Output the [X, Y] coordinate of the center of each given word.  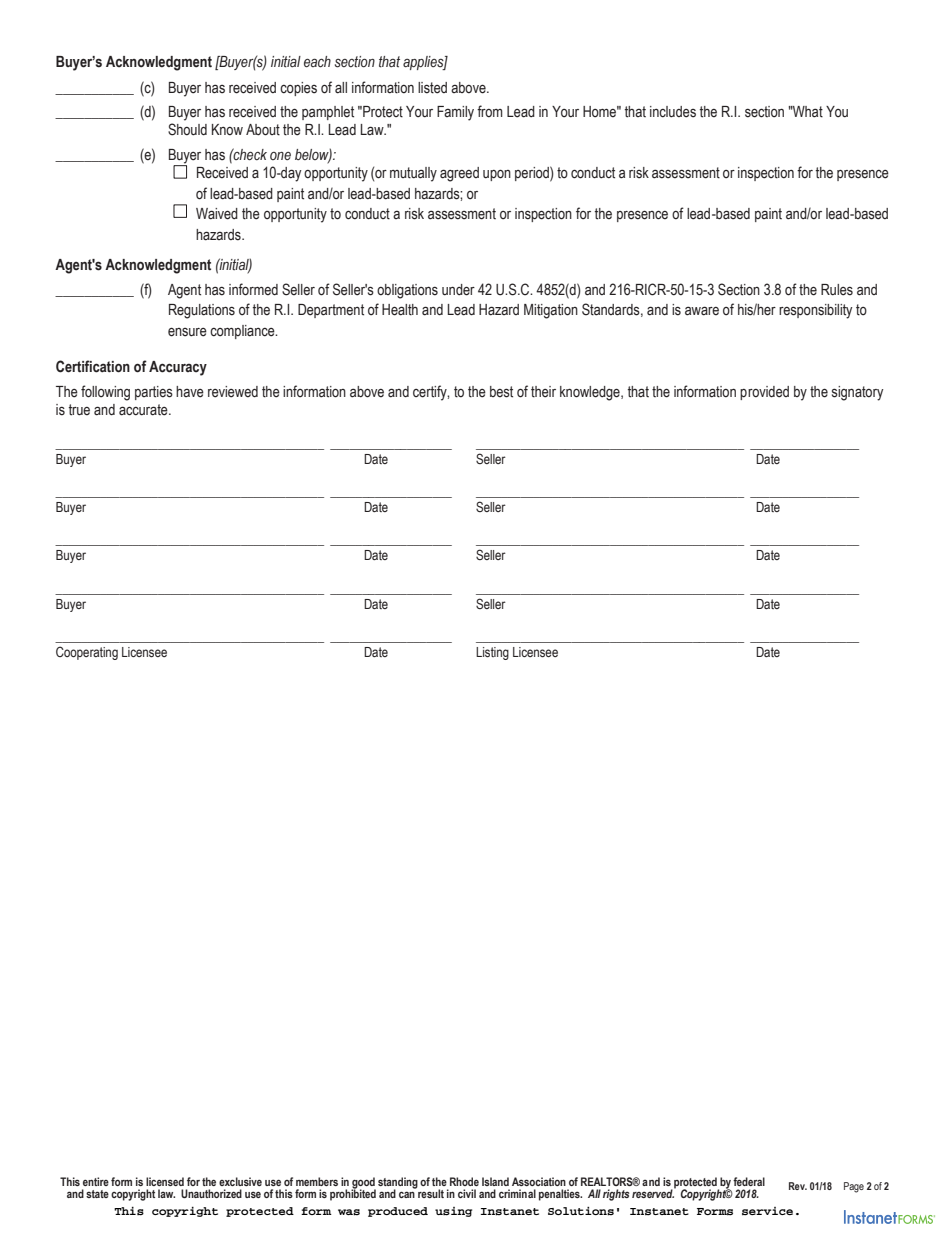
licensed [165, 1181]
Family [455, 113]
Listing [492, 653]
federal [749, 1181]
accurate [144, 410]
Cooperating [87, 653]
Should [187, 129]
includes [673, 112]
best [501, 392]
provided [764, 393]
